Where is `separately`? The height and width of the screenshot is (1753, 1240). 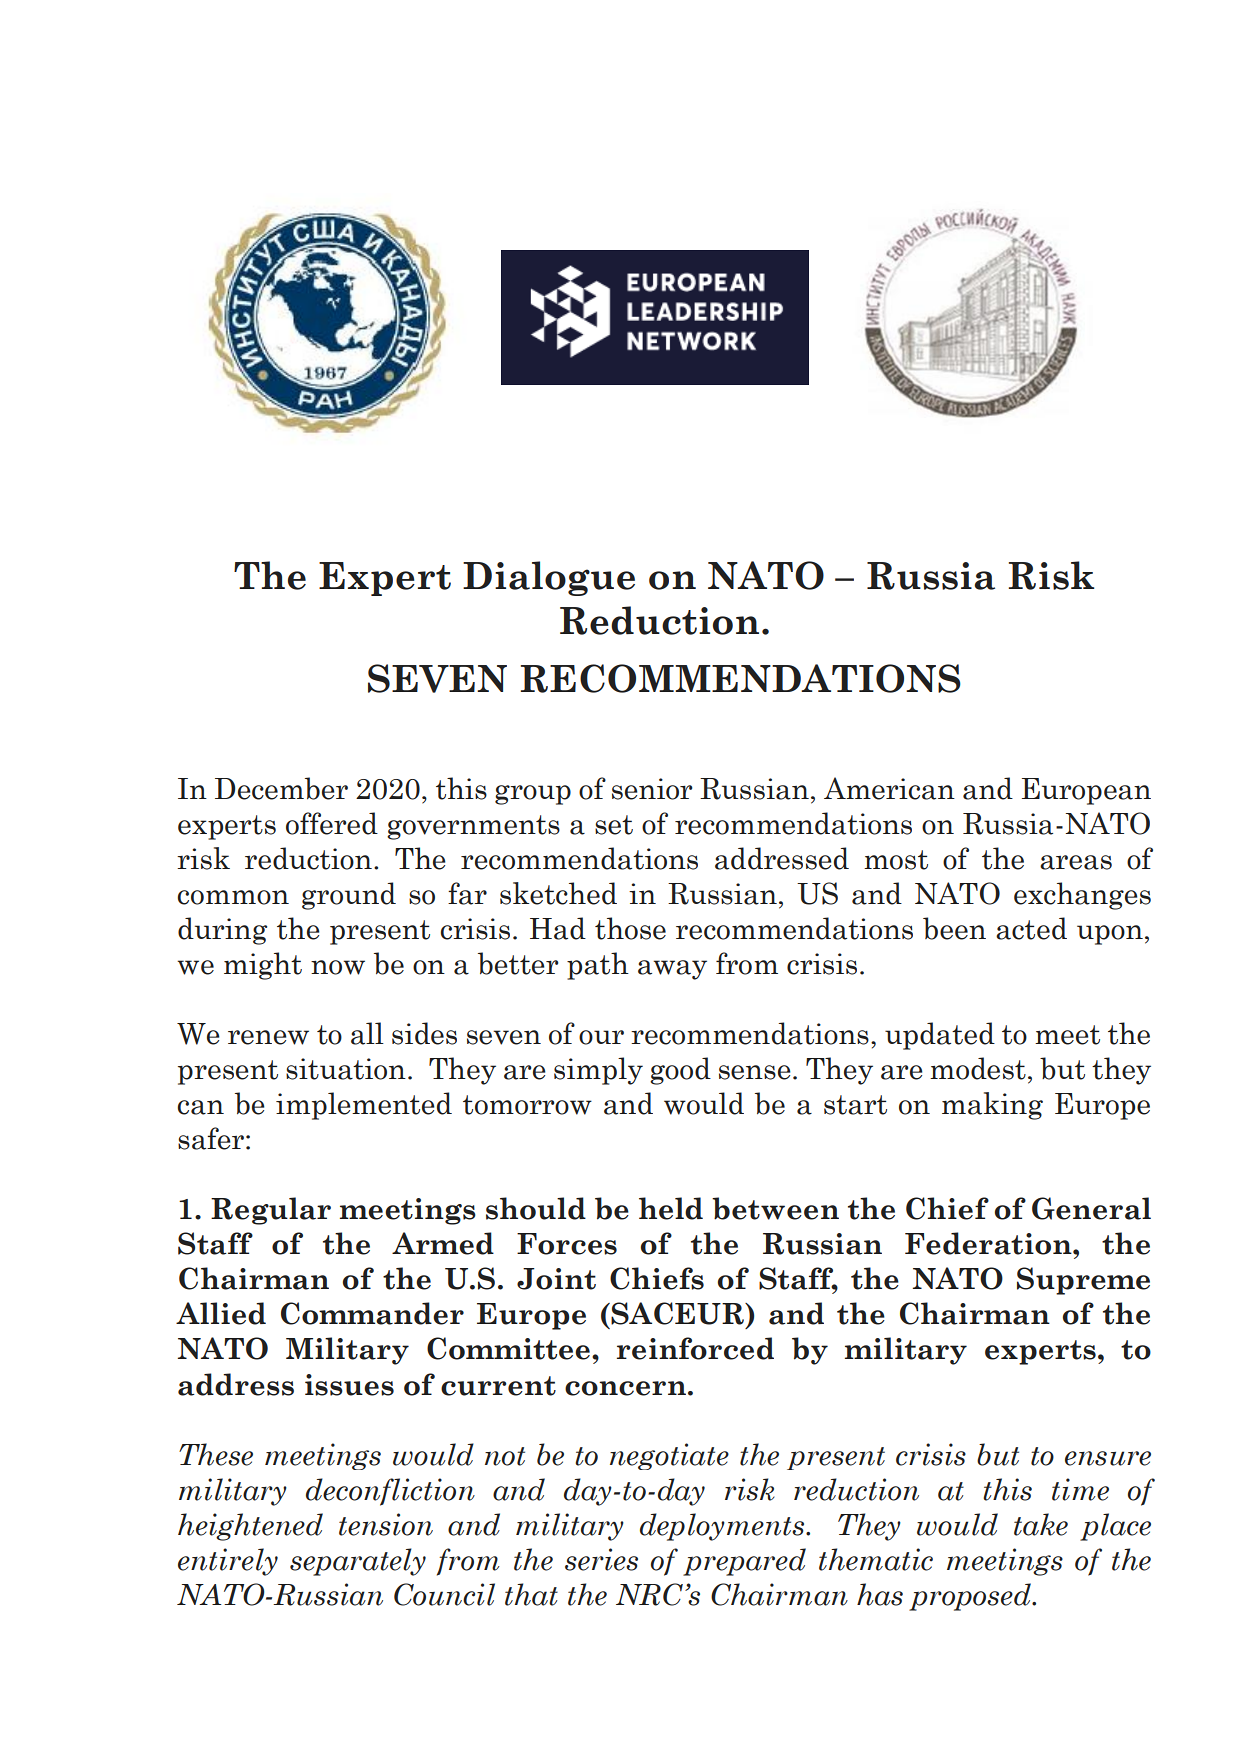 separately is located at coordinates (358, 1562).
